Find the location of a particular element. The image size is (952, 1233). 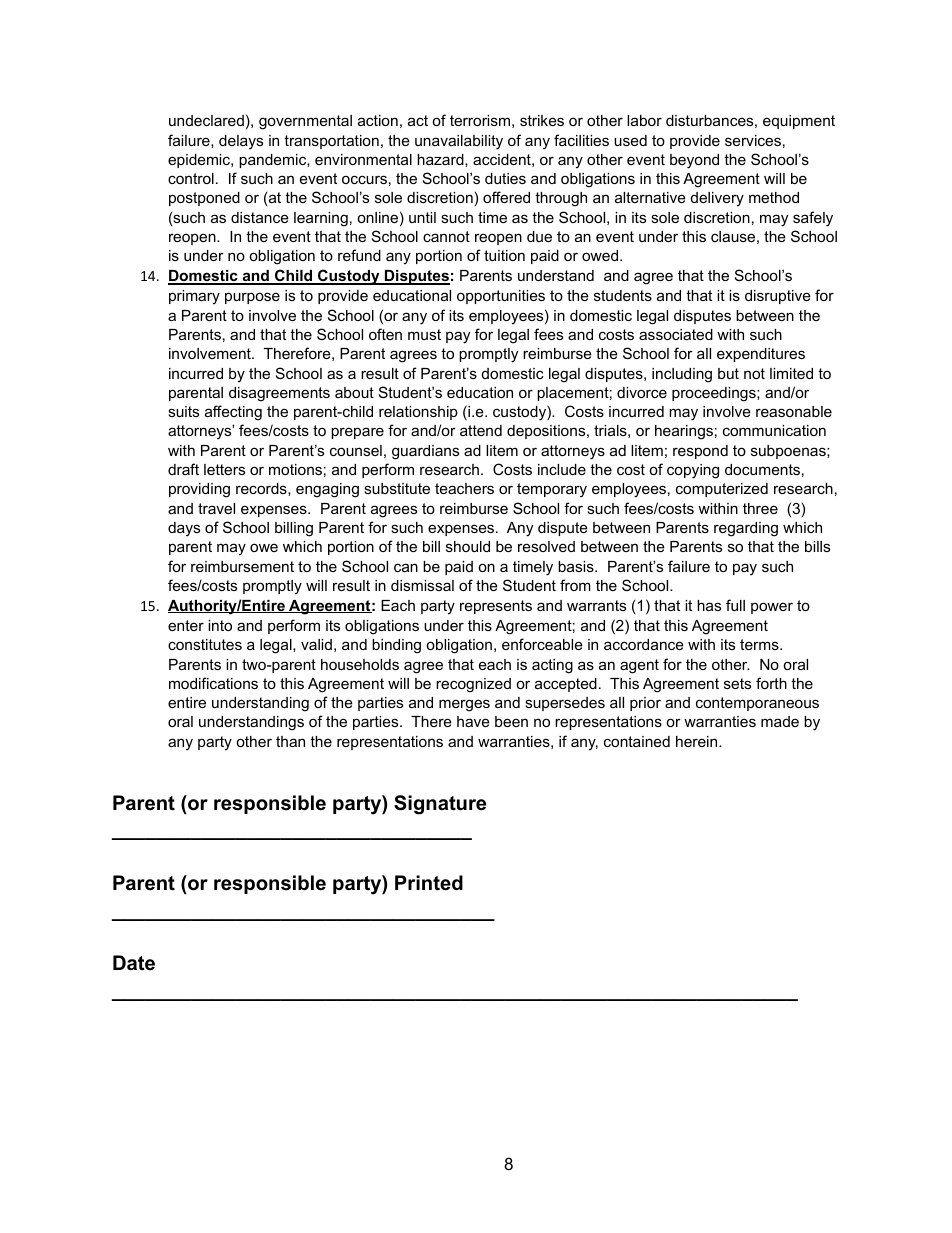

herein is located at coordinates (698, 741).
